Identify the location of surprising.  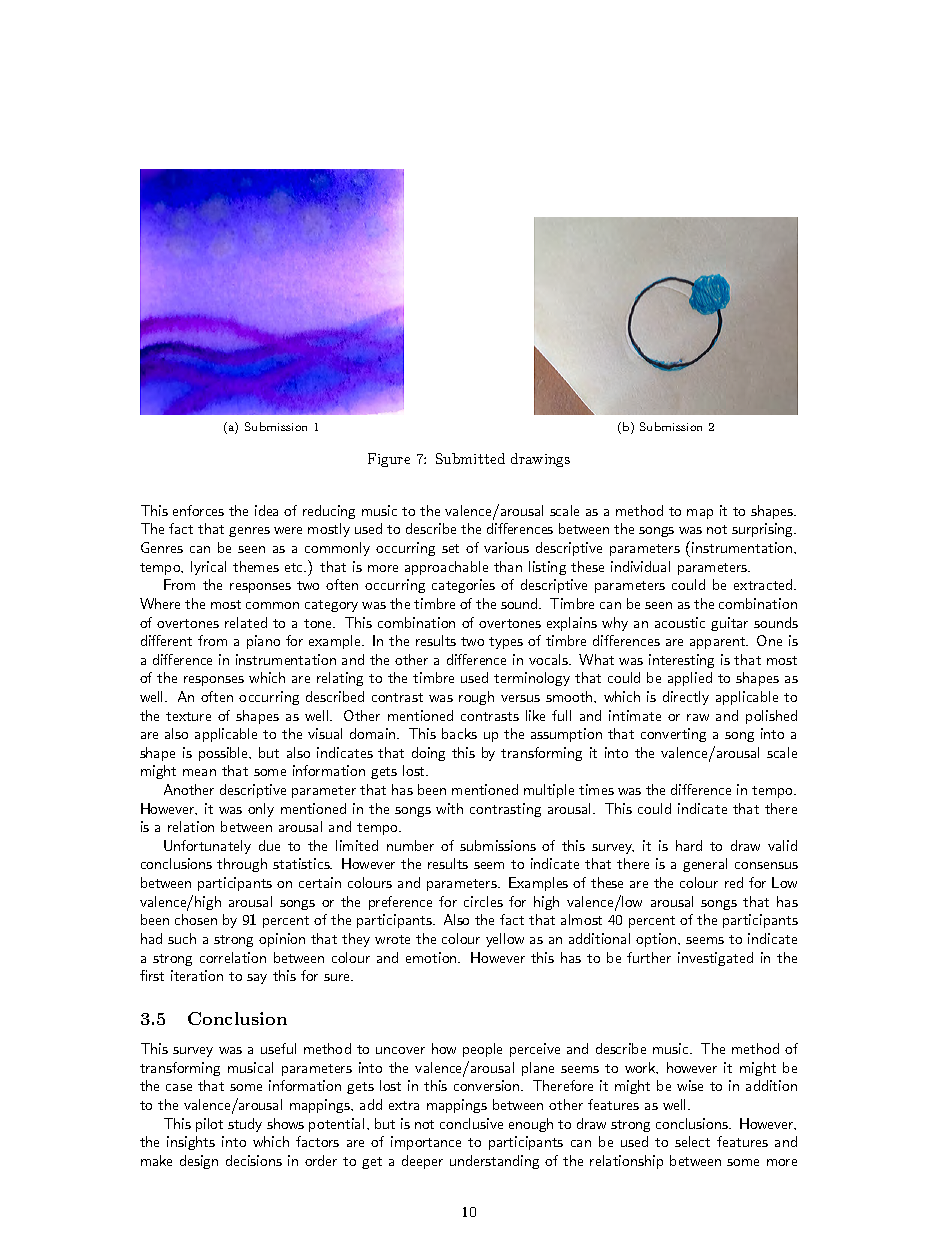
(763, 530).
